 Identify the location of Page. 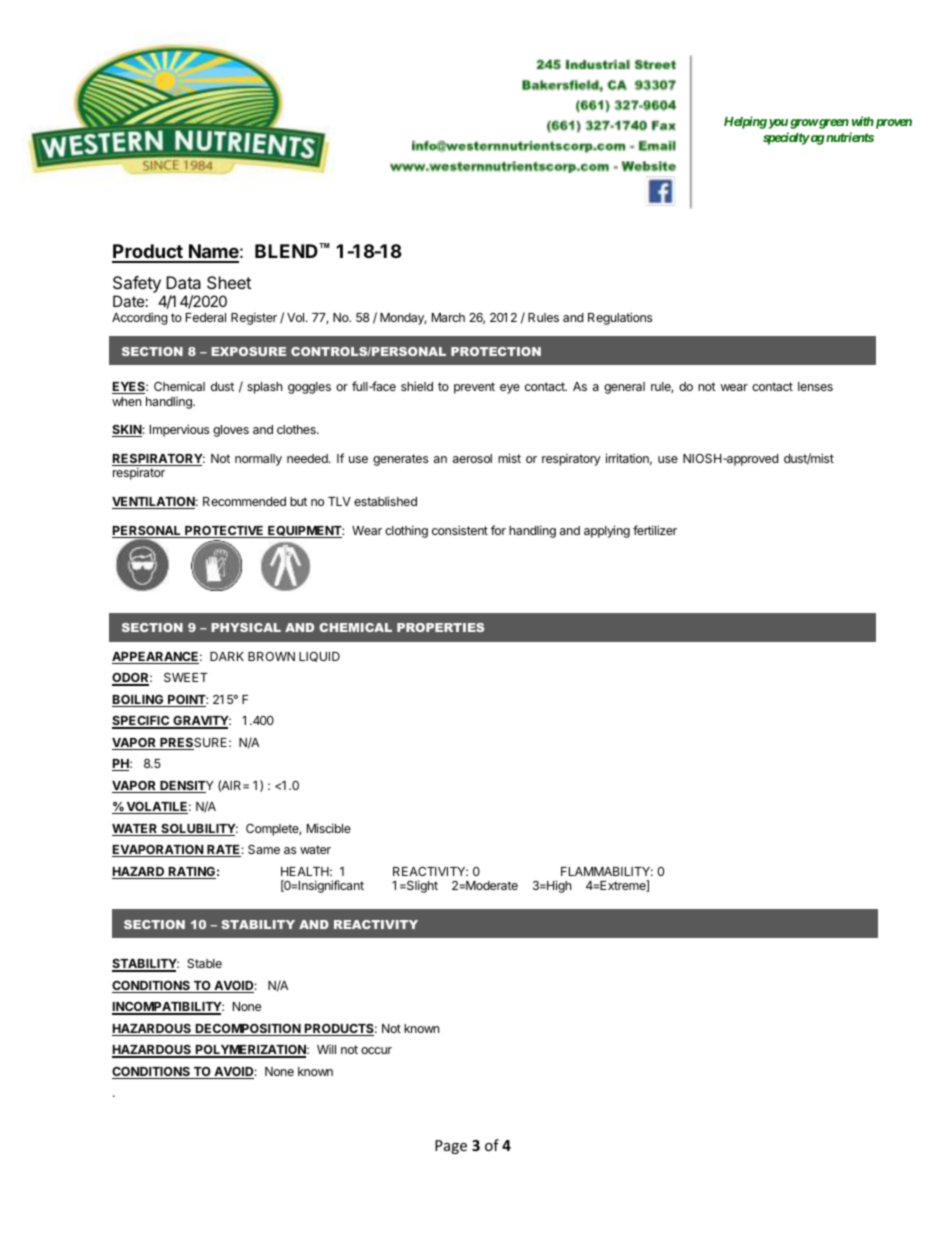
(451, 1147).
